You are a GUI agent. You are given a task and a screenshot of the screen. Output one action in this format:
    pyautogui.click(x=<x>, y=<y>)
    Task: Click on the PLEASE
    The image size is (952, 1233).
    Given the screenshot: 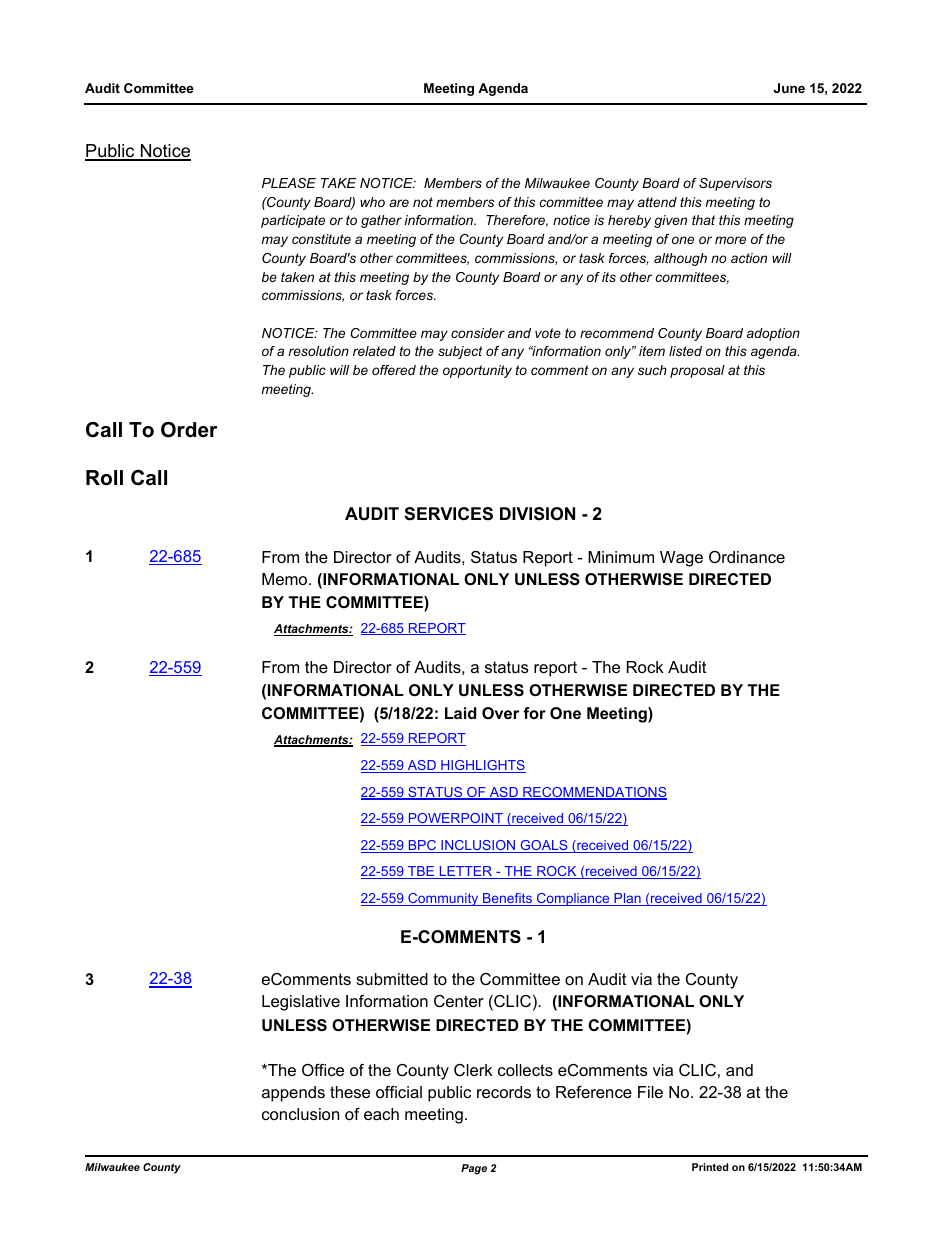 What is the action you would take?
    pyautogui.click(x=289, y=183)
